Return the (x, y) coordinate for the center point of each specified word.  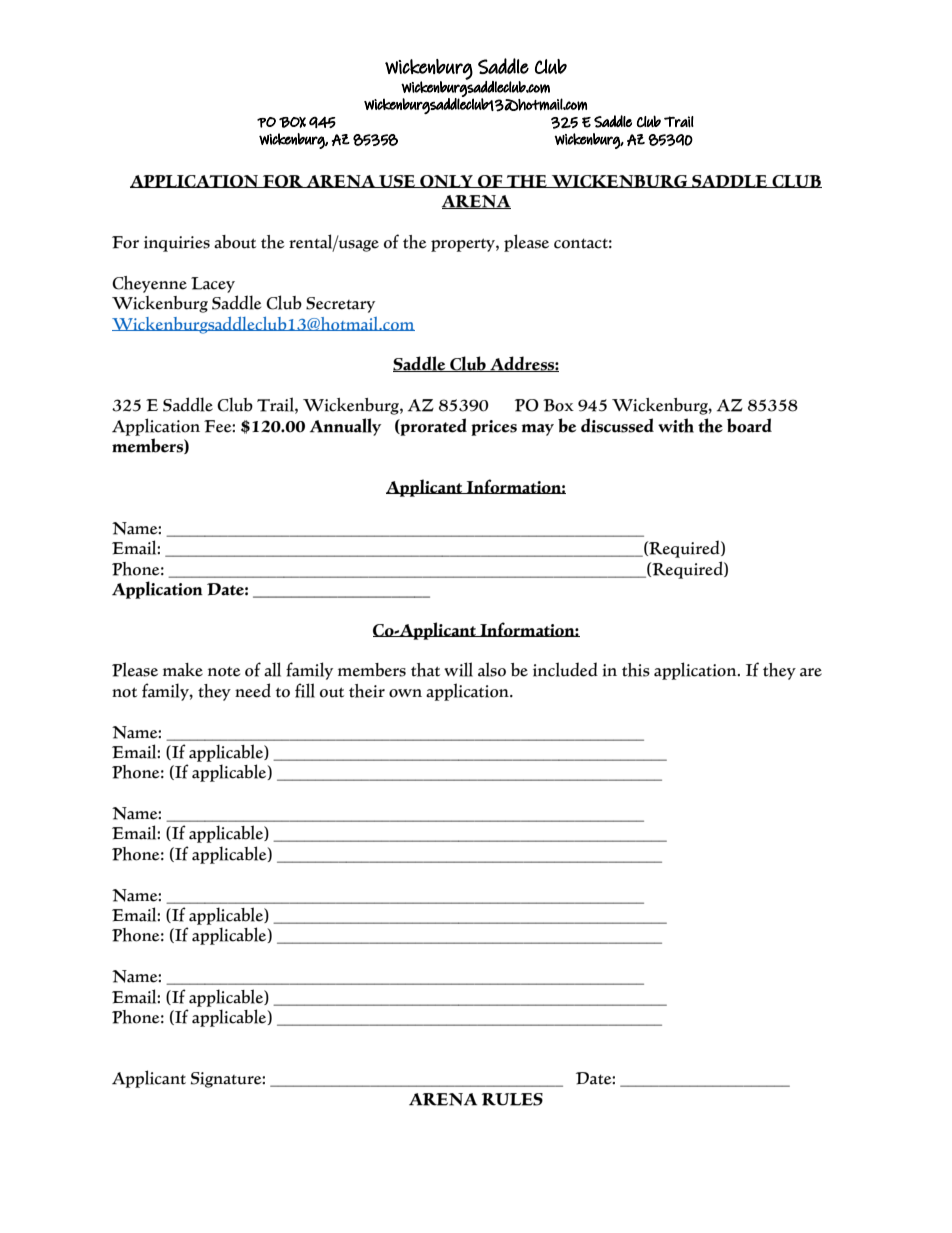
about (235, 242)
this (636, 670)
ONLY (446, 181)
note (224, 671)
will (458, 669)
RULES (512, 1099)
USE (397, 181)
